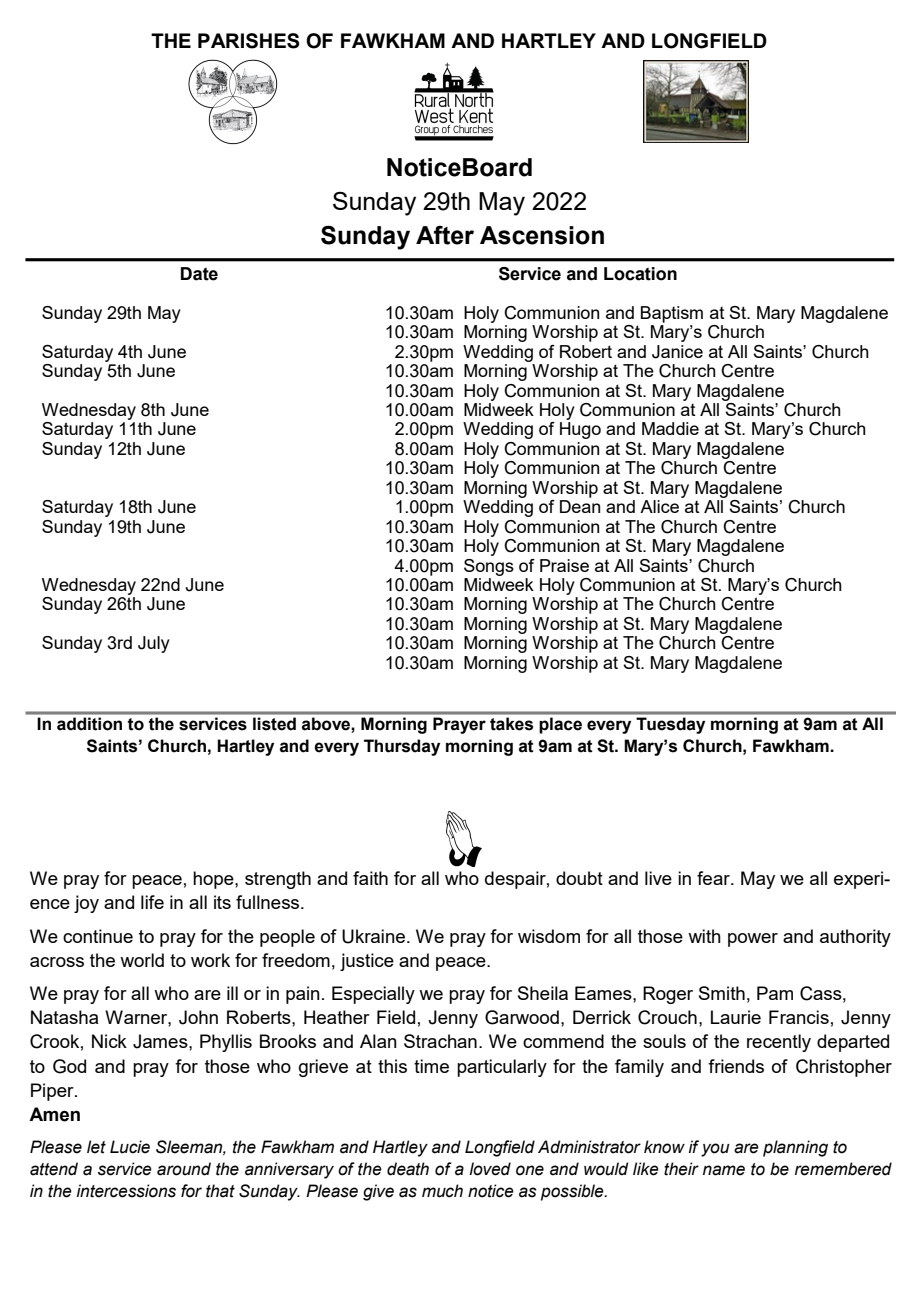  Describe the element at coordinates (670, 725) in the screenshot. I see `Tuesday` at that location.
